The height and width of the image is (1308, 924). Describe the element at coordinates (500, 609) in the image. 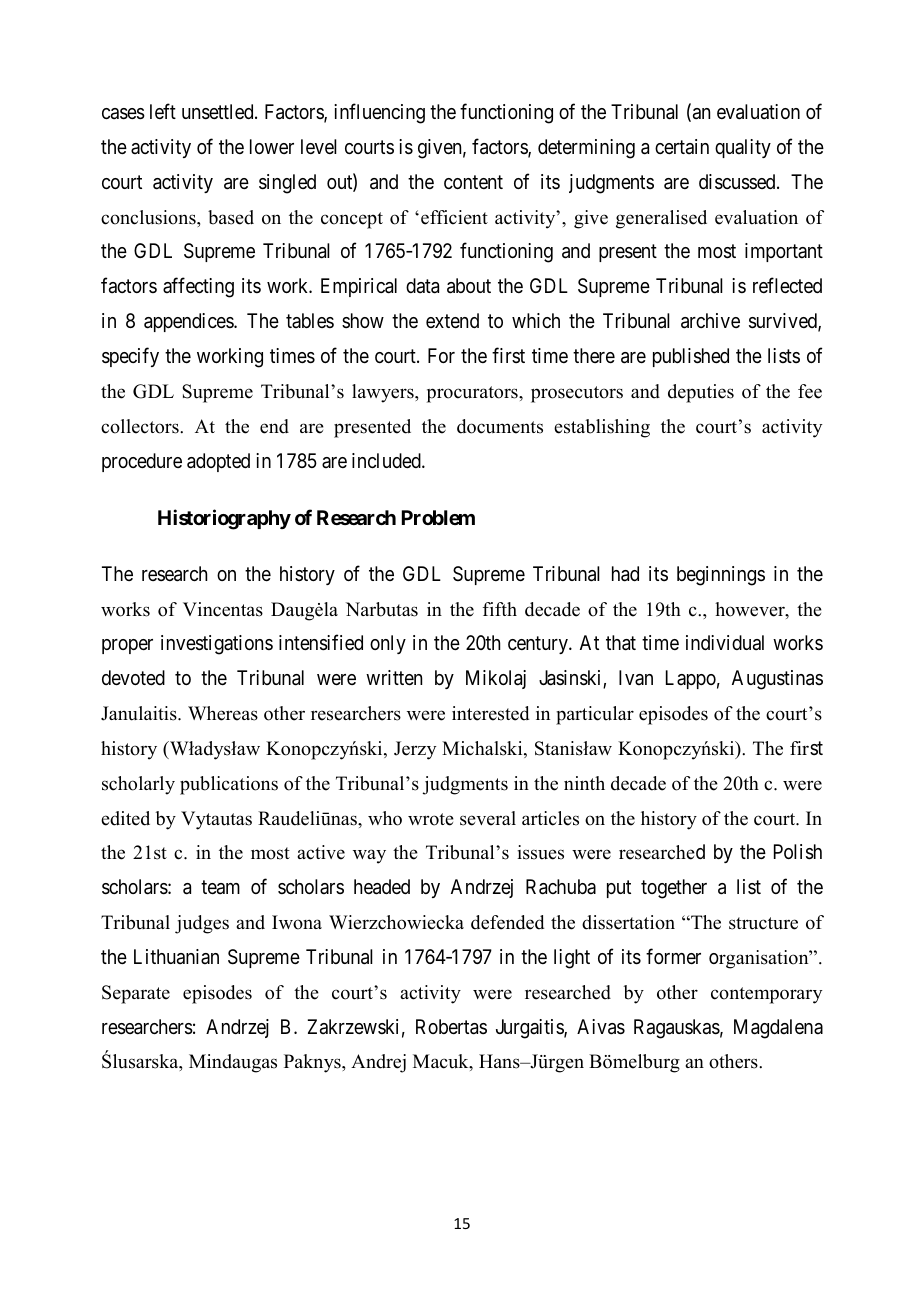

I see `fifth` at that location.
